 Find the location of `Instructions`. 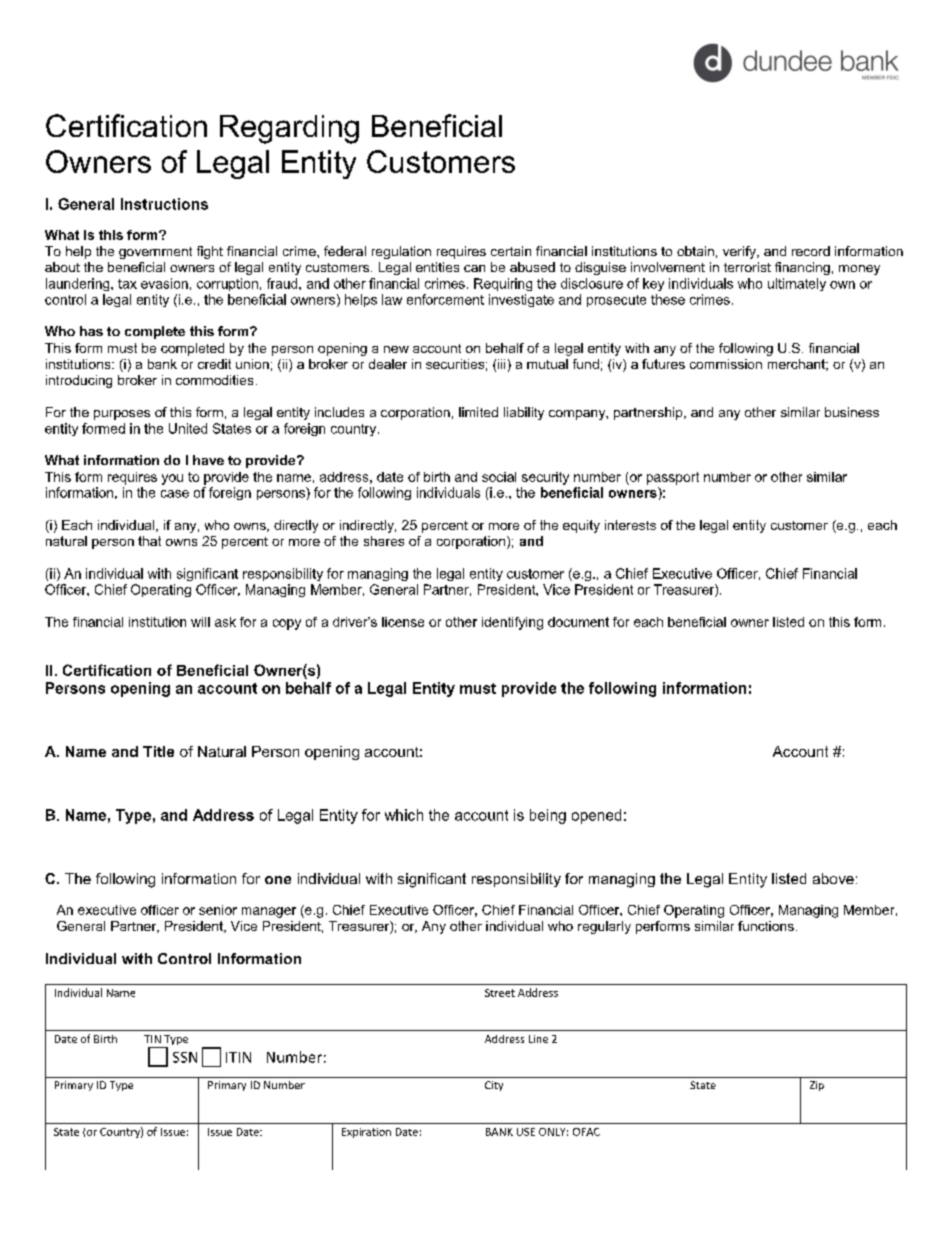

Instructions is located at coordinates (164, 204).
